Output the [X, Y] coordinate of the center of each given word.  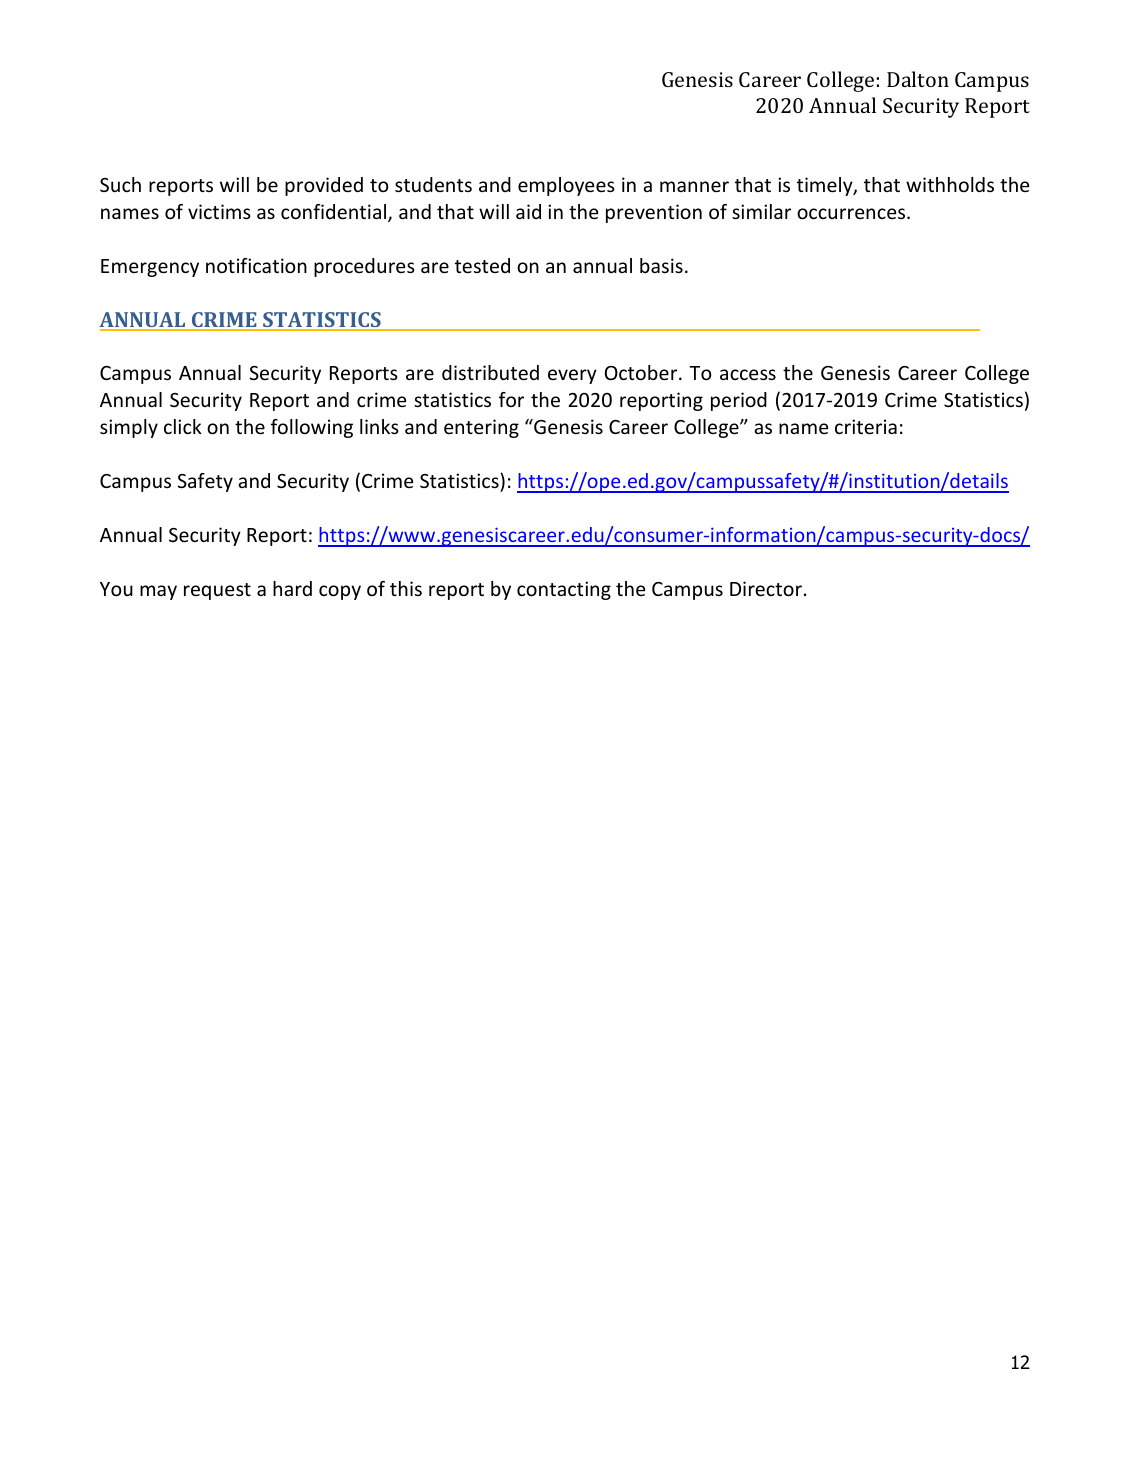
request [217, 591]
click [183, 426]
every [572, 376]
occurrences [852, 213]
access [748, 374]
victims [219, 211]
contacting [564, 590]
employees [566, 186]
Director [766, 588]
